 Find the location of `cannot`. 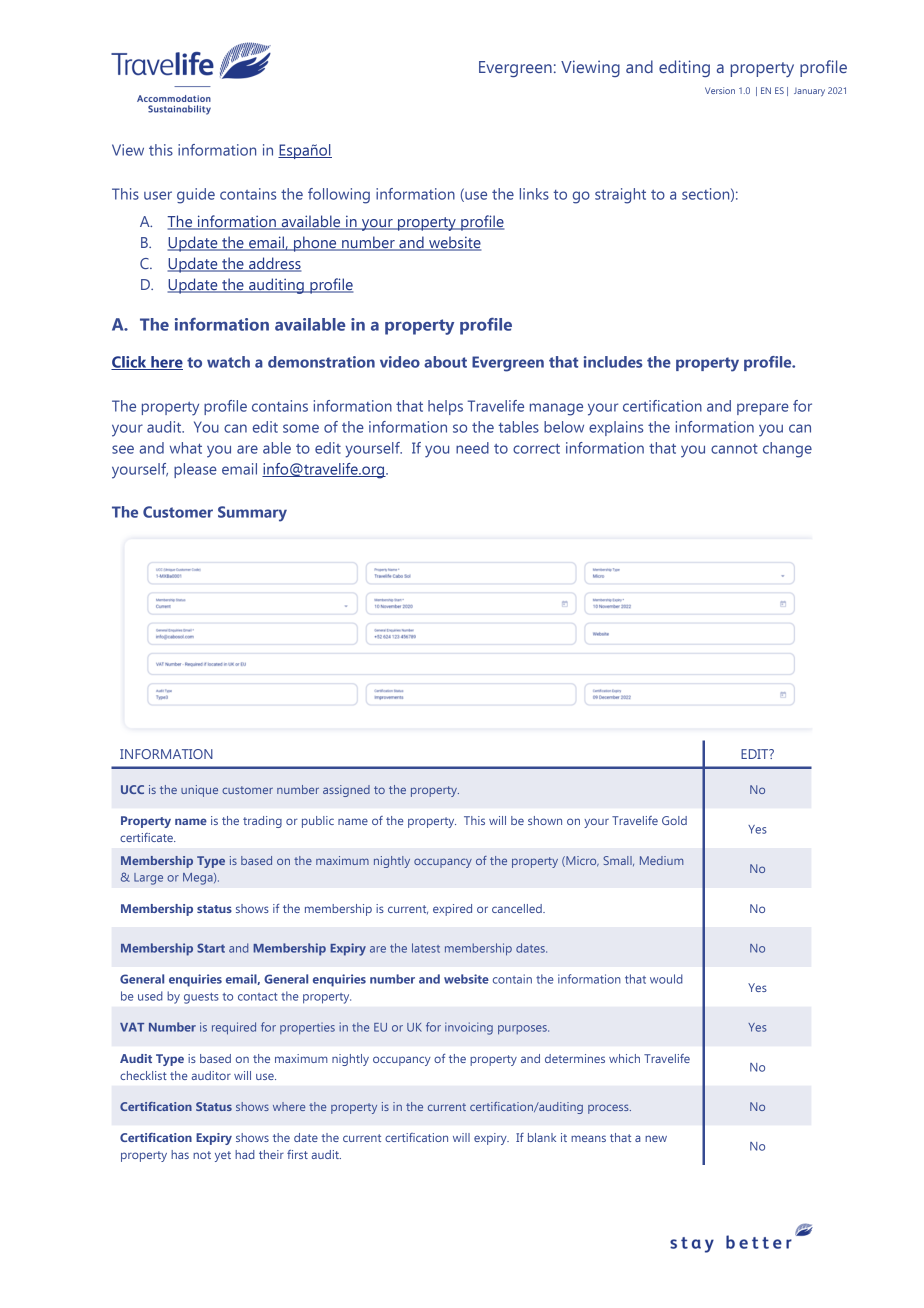

cannot is located at coordinates (734, 449).
